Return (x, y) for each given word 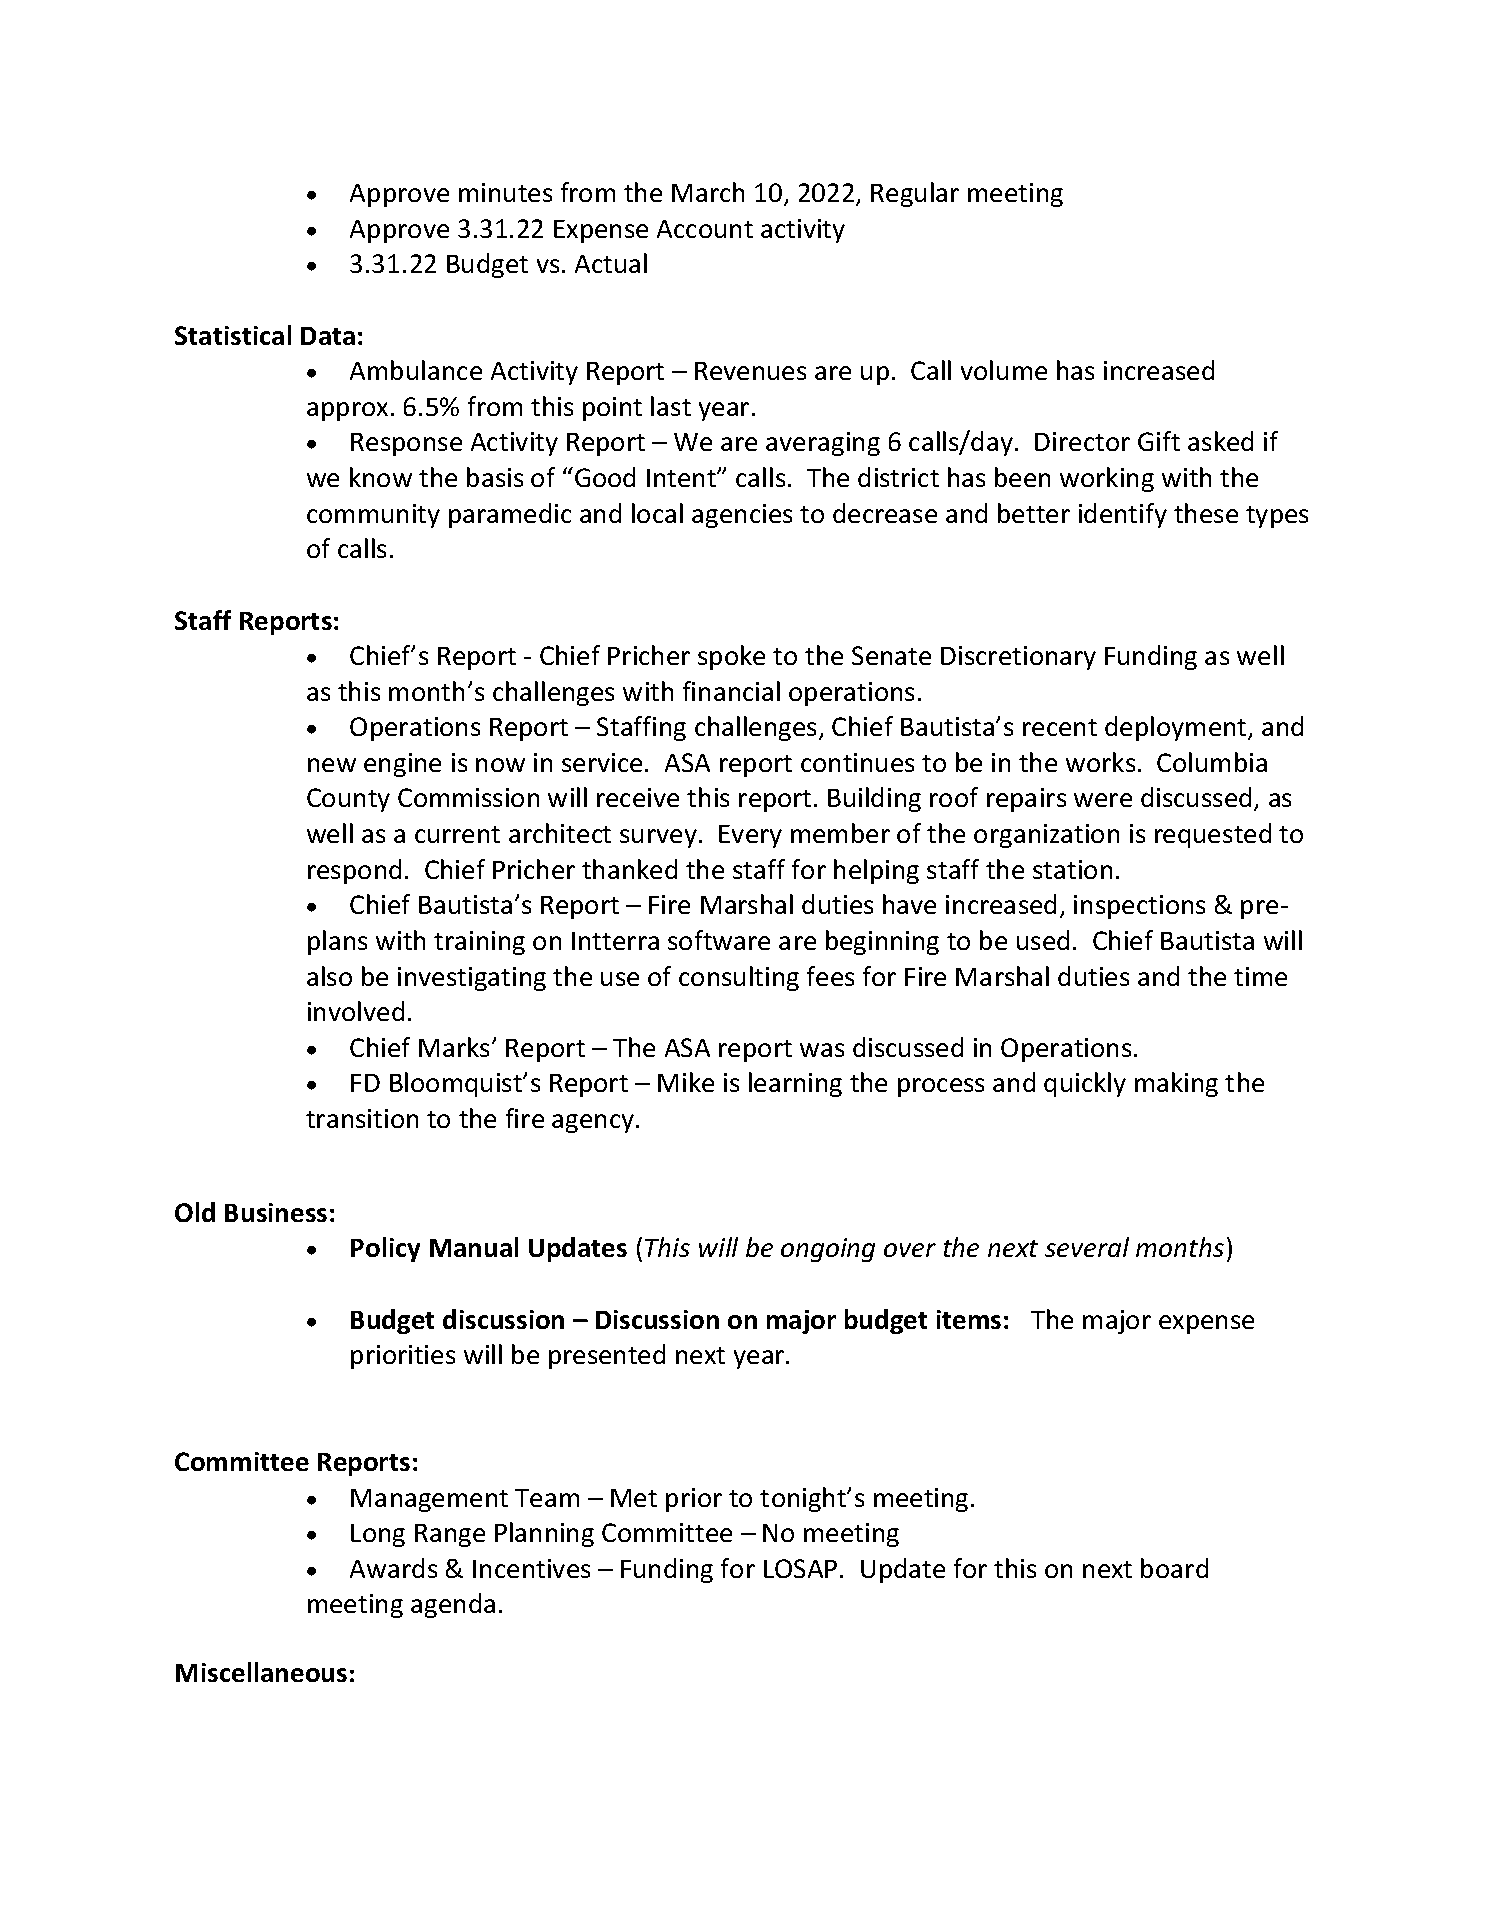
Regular (915, 194)
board (1174, 1568)
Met (634, 1498)
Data (328, 336)
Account (705, 229)
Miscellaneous (261, 1672)
